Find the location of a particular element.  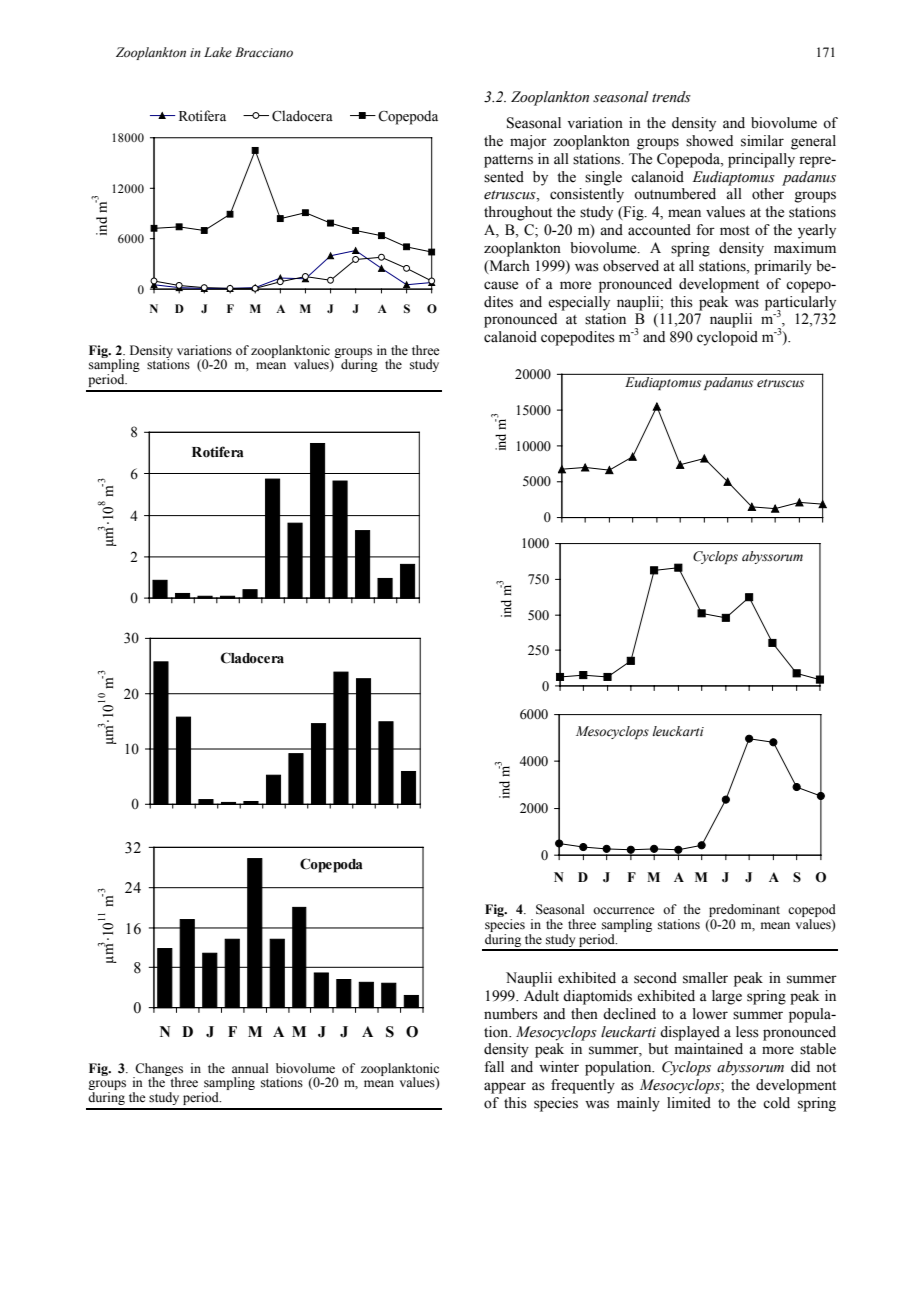

smaller is located at coordinates (705, 978).
